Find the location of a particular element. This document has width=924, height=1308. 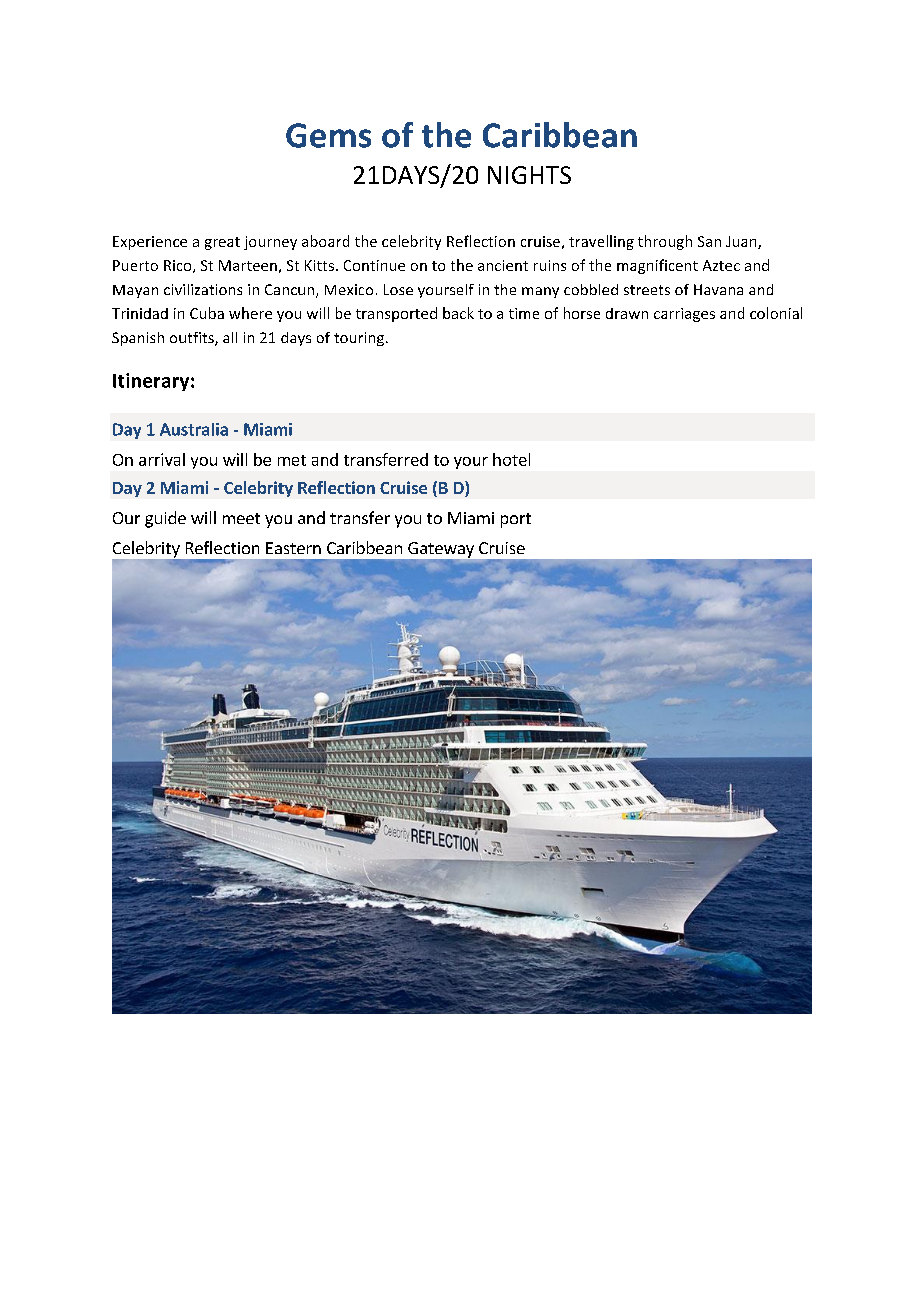

carriages is located at coordinates (684, 315).
